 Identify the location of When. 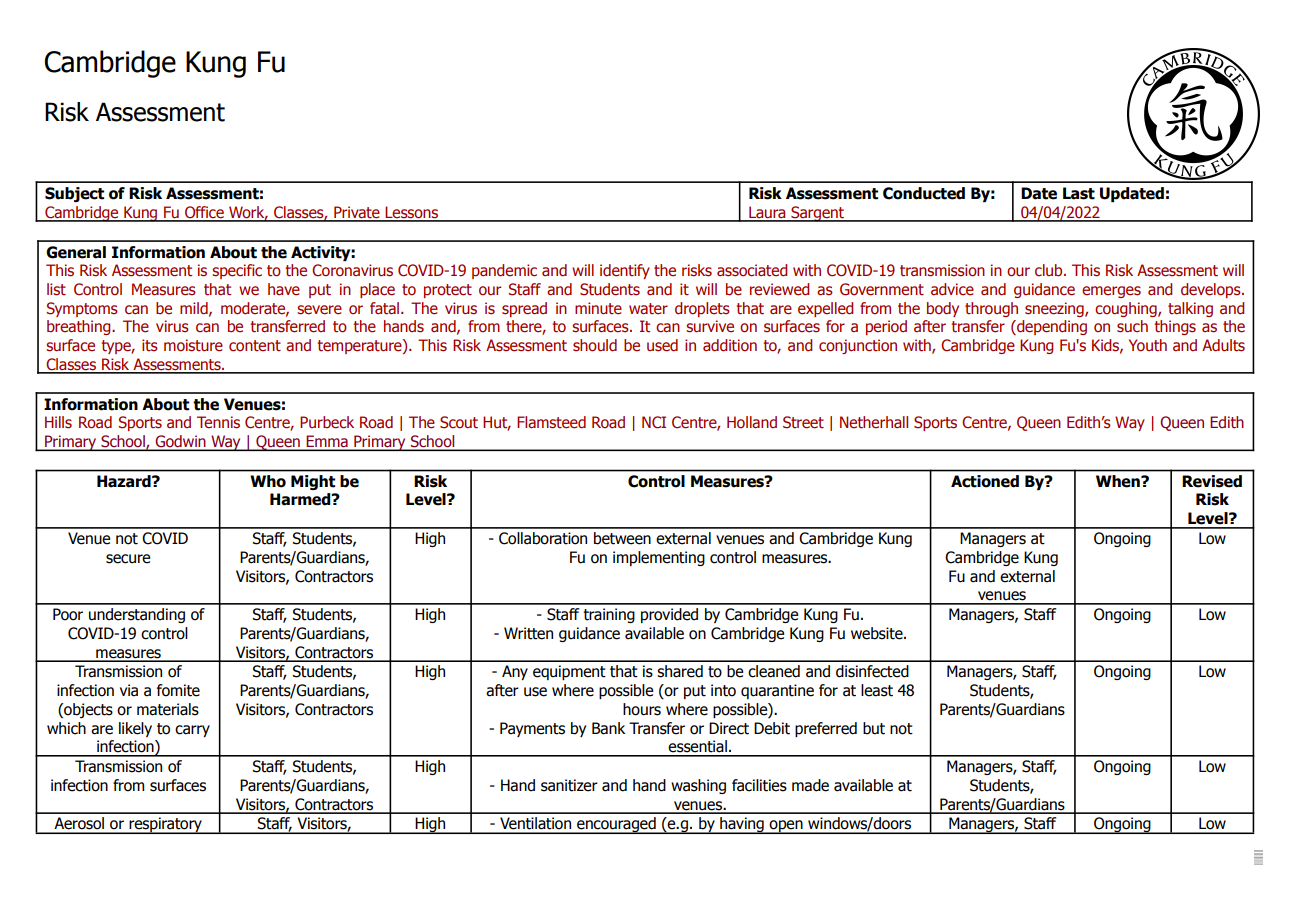
(1119, 481).
